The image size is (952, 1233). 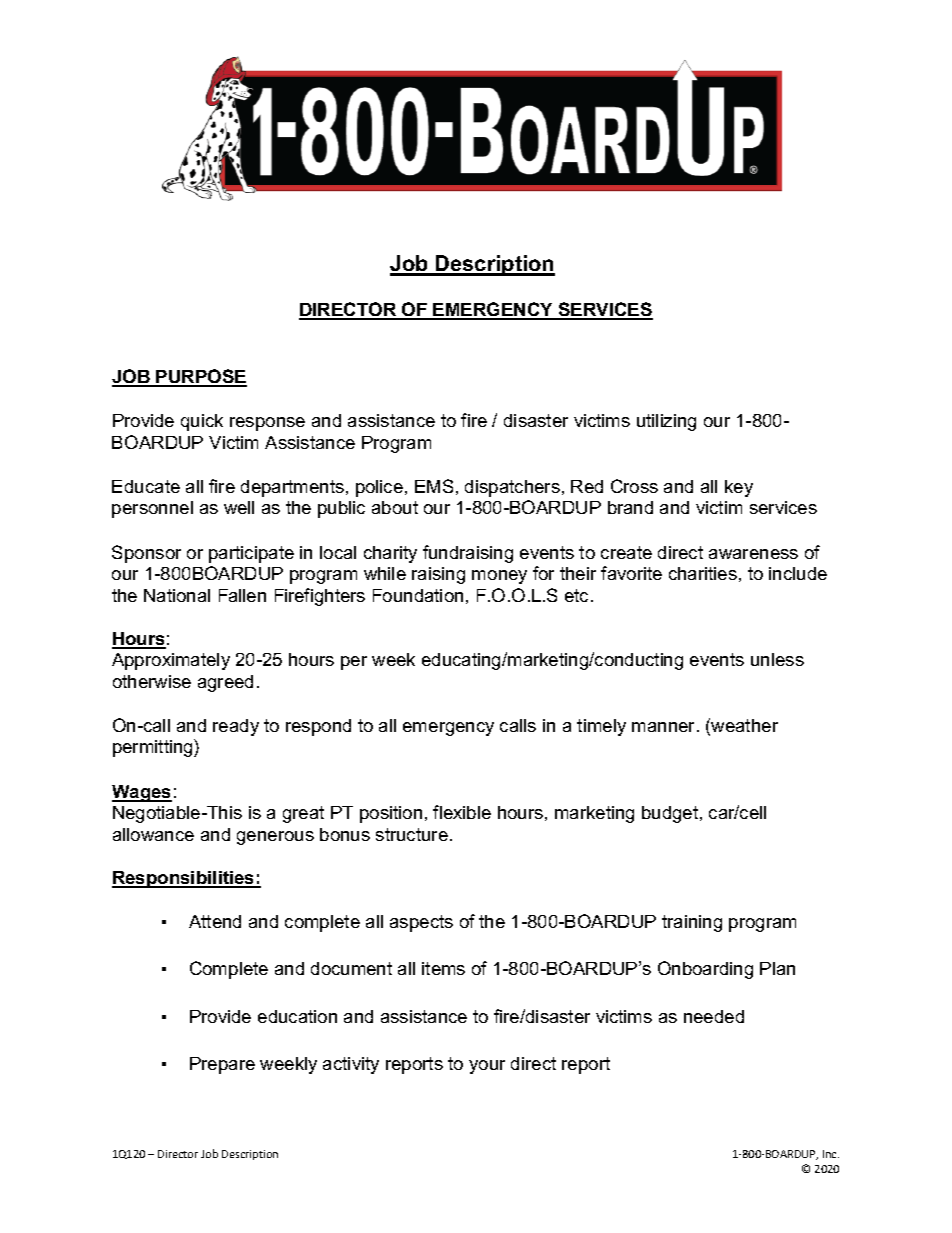 I want to click on PURPOSE, so click(x=201, y=377).
